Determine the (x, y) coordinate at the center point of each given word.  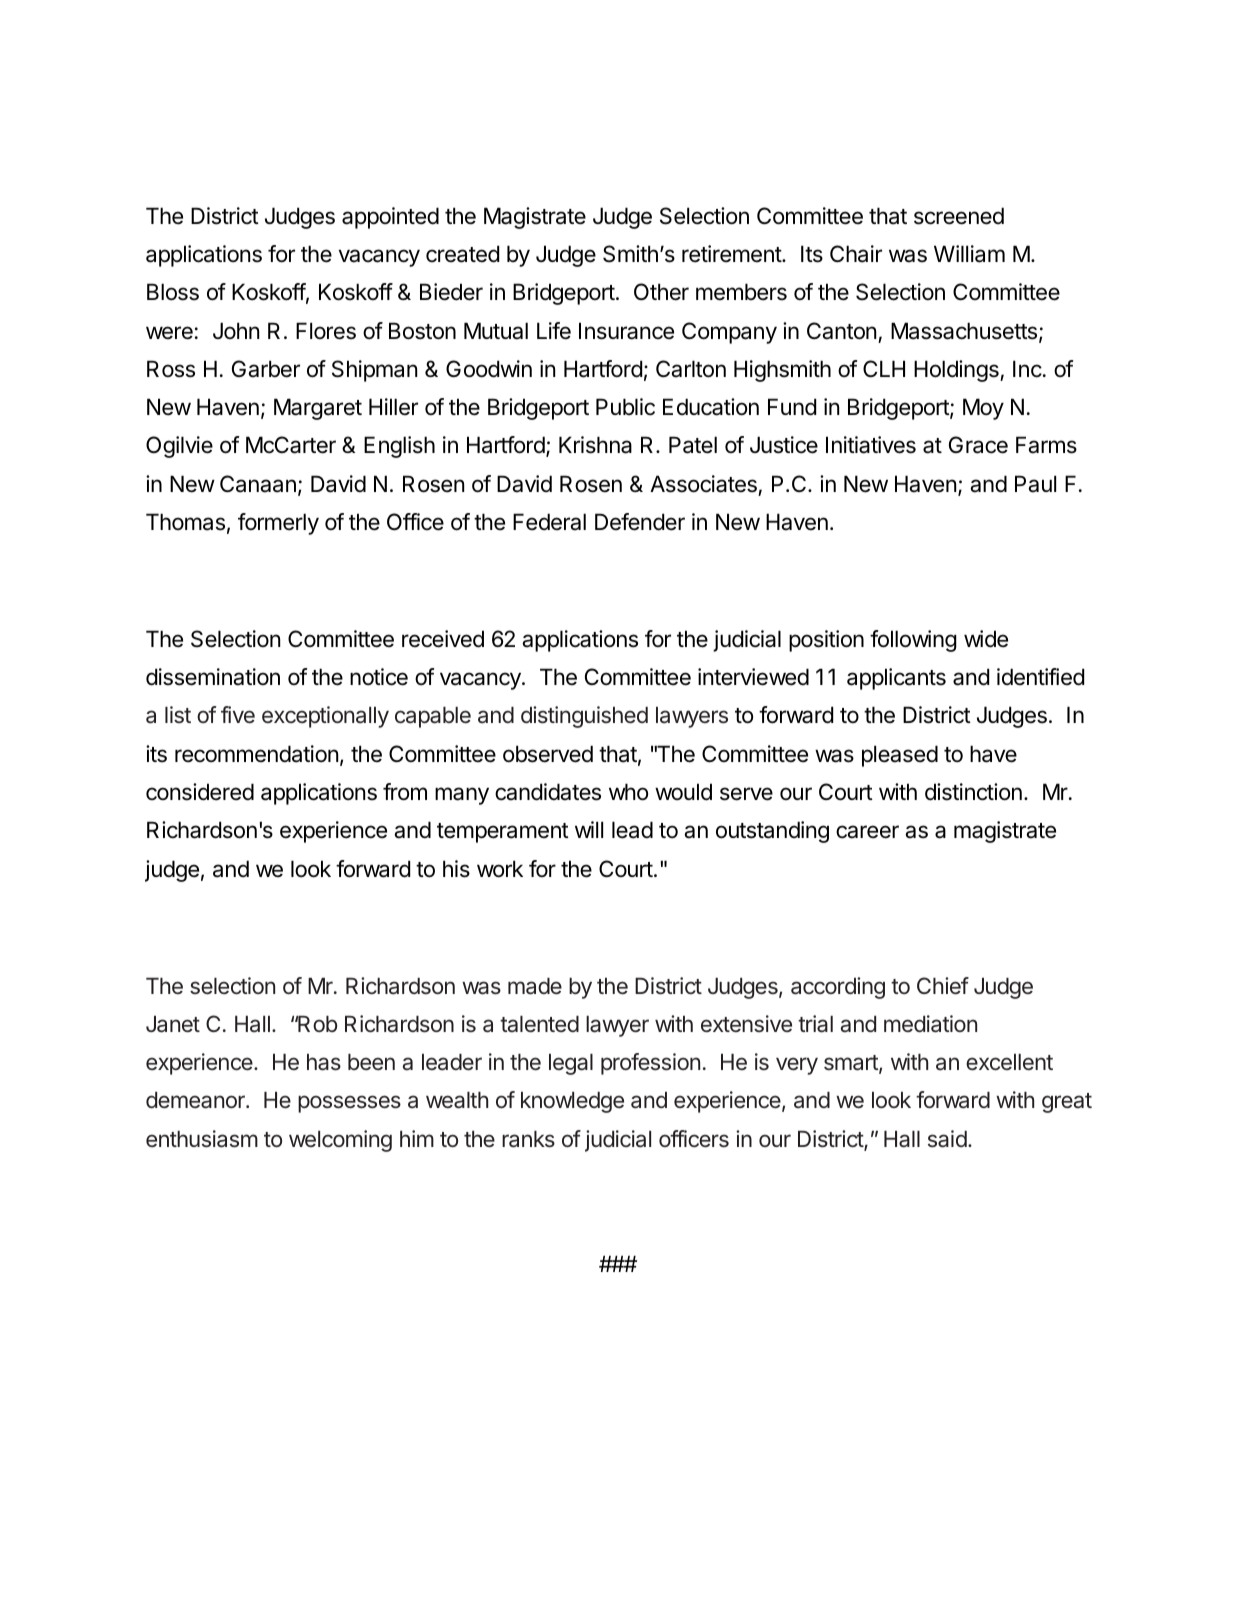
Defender (640, 522)
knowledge (572, 1102)
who (628, 792)
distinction (973, 792)
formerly (278, 524)
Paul (1035, 484)
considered (200, 792)
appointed (390, 218)
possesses (349, 1104)
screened (959, 216)
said (947, 1139)
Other (661, 292)
